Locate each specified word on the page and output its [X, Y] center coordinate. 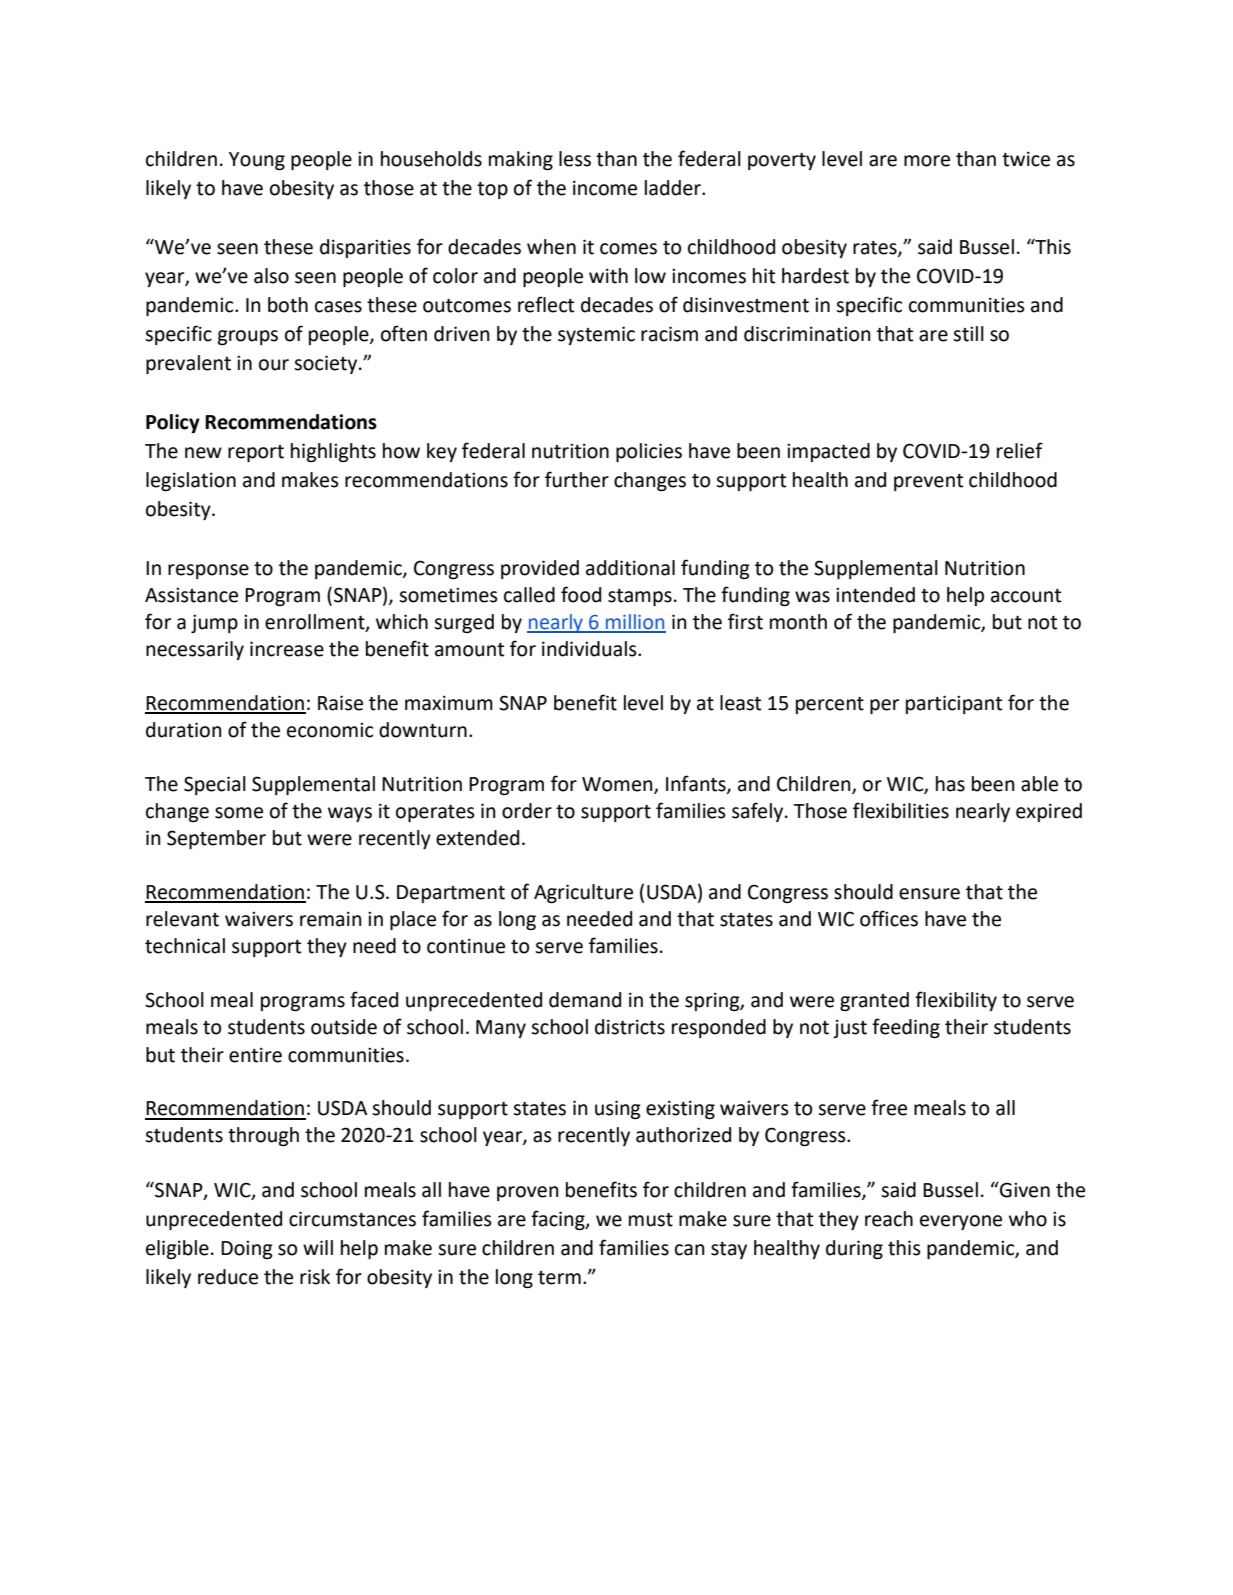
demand [585, 1000]
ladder [674, 188]
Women [618, 785]
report [256, 453]
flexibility [956, 1001]
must [651, 1220]
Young [257, 161]
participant [954, 704]
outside [344, 1027]
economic [330, 730]
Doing [247, 1249]
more [927, 161]
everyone [961, 1222]
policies [649, 452]
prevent [928, 482]
